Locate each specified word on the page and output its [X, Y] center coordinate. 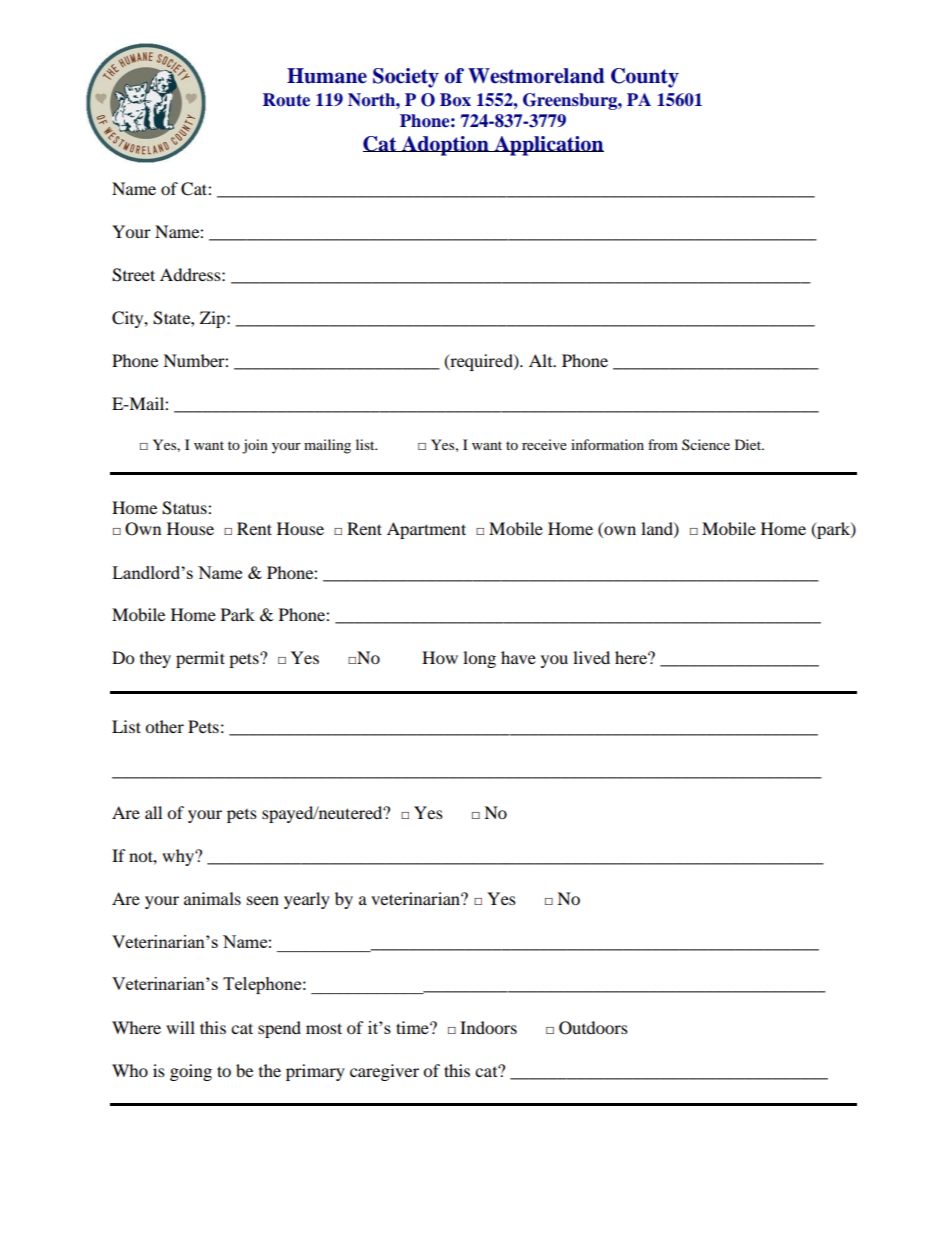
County [645, 78]
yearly [307, 900]
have [518, 657]
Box [455, 100]
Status [185, 508]
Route [286, 100]
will [180, 1027]
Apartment [426, 530]
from [663, 444]
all [153, 812]
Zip [214, 319]
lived [591, 657]
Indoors [488, 1027]
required [481, 362]
